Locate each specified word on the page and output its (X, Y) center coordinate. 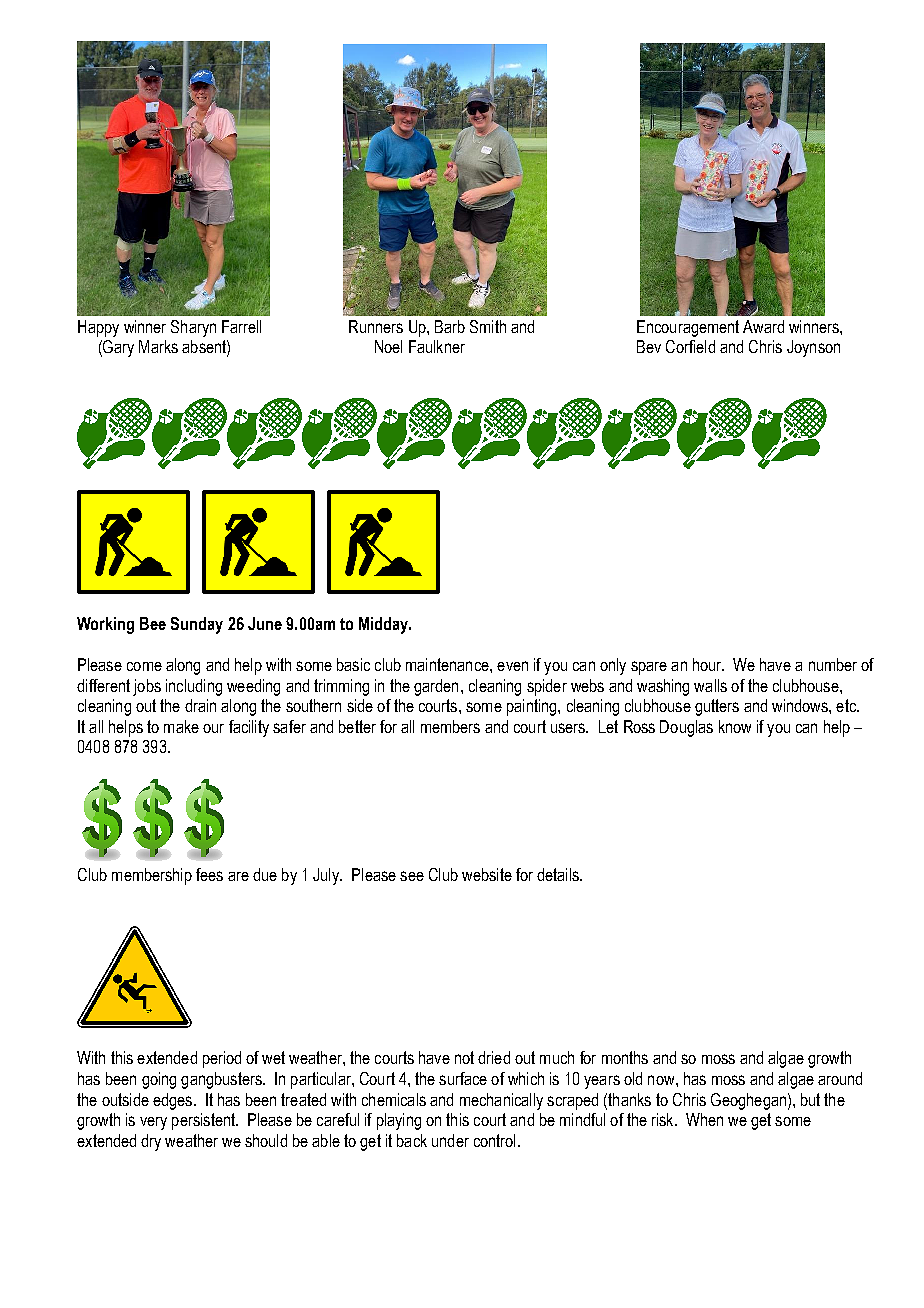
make (181, 726)
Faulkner (437, 346)
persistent (204, 1121)
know (735, 726)
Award (763, 326)
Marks (158, 346)
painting (533, 707)
